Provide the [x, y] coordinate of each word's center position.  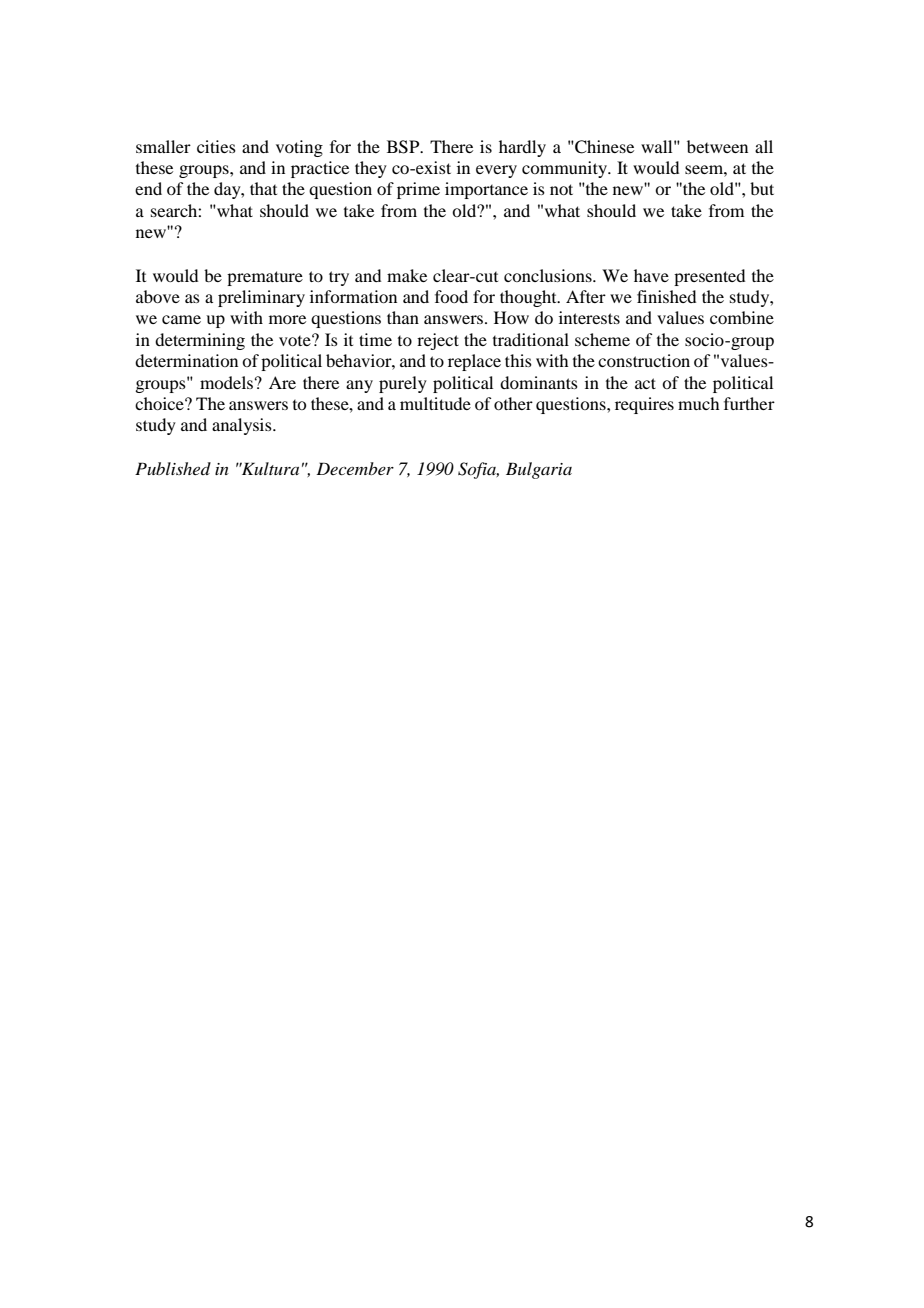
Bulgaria [539, 470]
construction [644, 360]
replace [474, 362]
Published [173, 468]
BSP [404, 147]
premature [265, 278]
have [651, 275]
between [717, 146]
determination [186, 360]
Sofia [478, 470]
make [407, 275]
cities [216, 146]
